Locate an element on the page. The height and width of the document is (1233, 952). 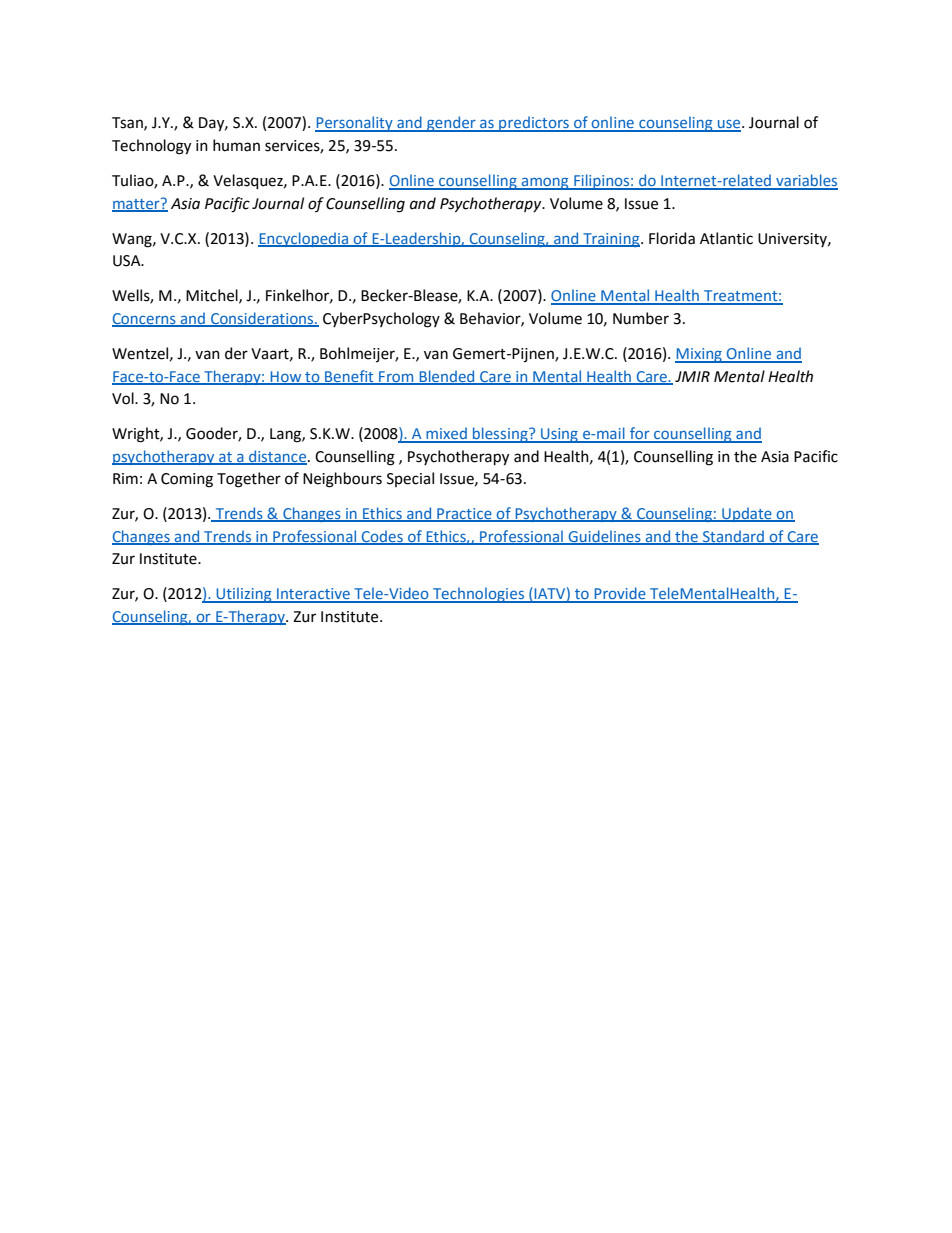
Provide is located at coordinates (620, 594).
